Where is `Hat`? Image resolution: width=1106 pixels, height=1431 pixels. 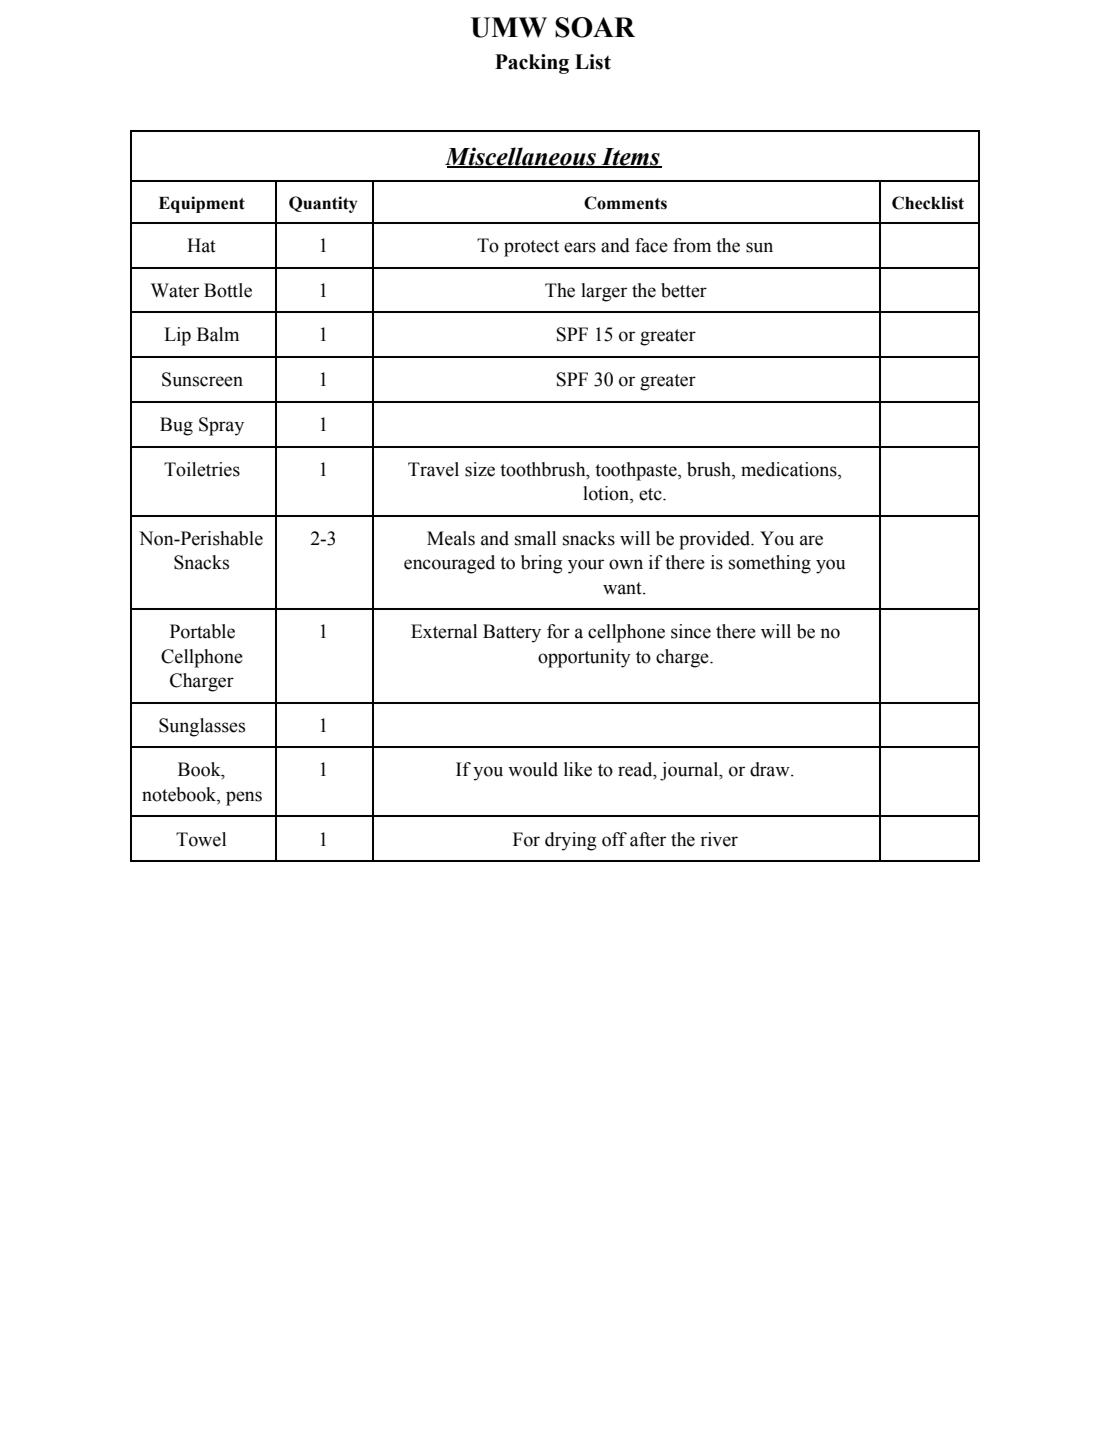 Hat is located at coordinates (201, 245).
